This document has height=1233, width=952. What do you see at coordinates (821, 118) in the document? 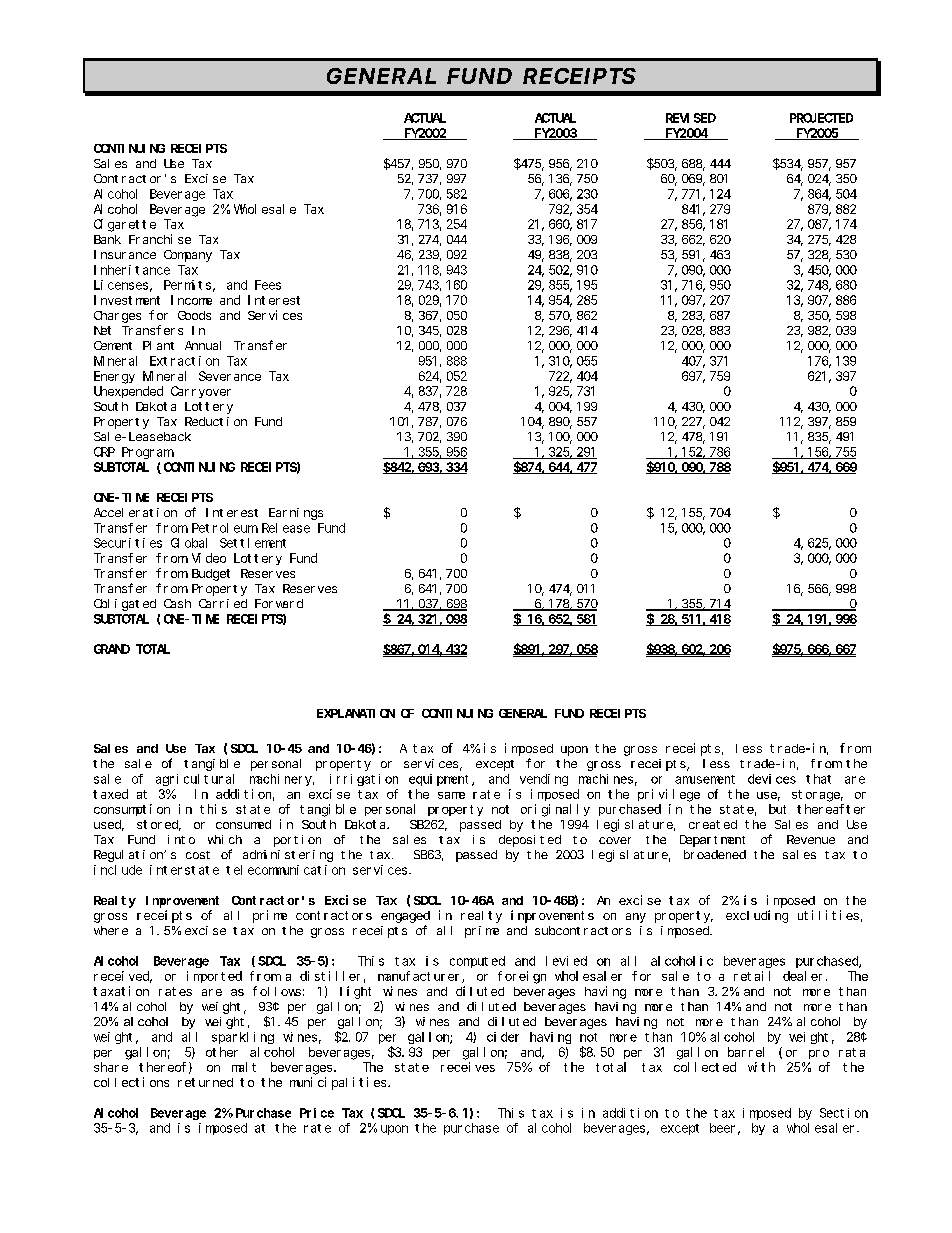
I see `PROJECTED` at bounding box center [821, 118].
